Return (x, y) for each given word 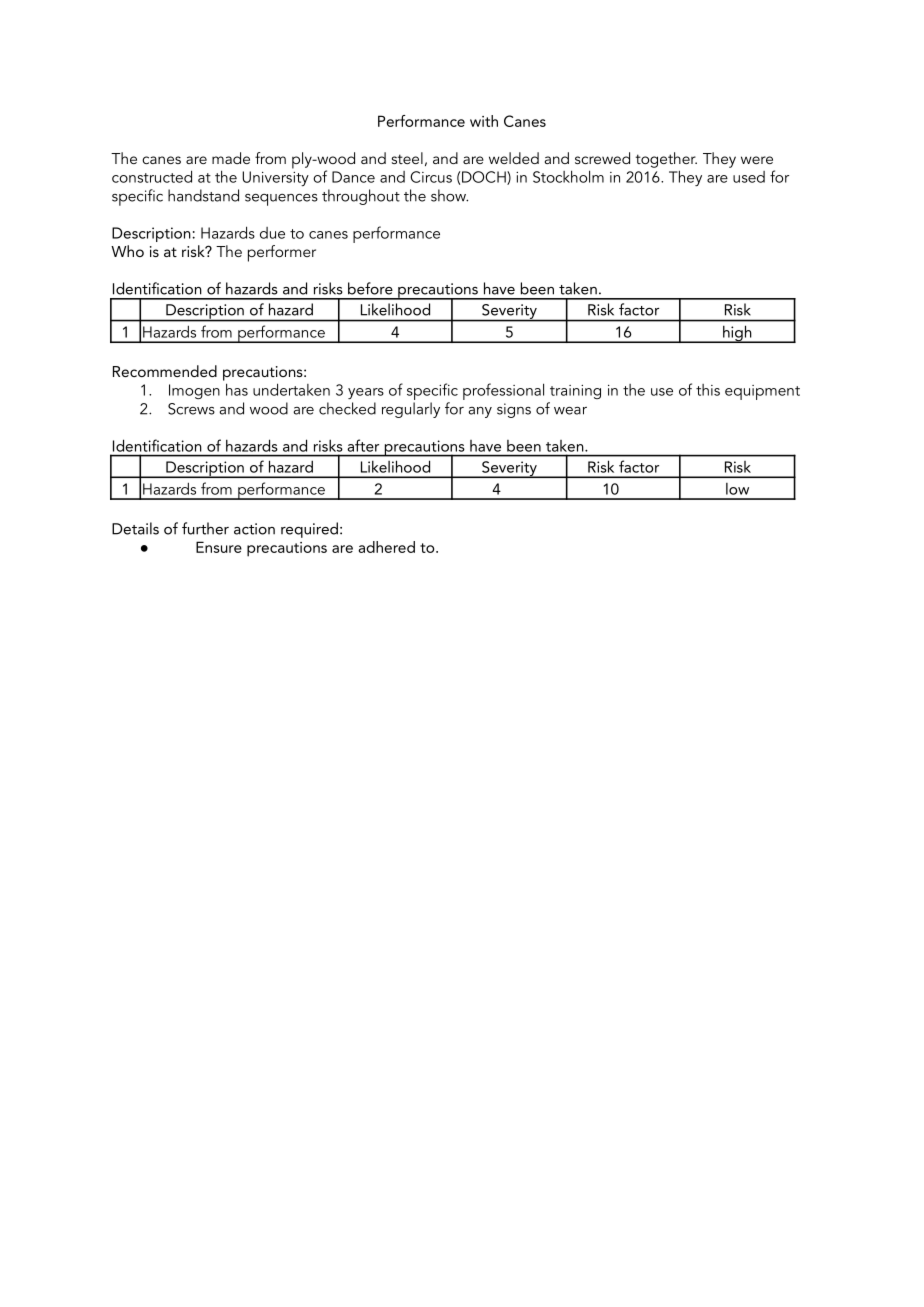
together (666, 160)
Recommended (165, 371)
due (272, 233)
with (484, 121)
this (708, 390)
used (749, 177)
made (231, 158)
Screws (191, 409)
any (480, 412)
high (737, 334)
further (205, 528)
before (370, 288)
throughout (361, 197)
